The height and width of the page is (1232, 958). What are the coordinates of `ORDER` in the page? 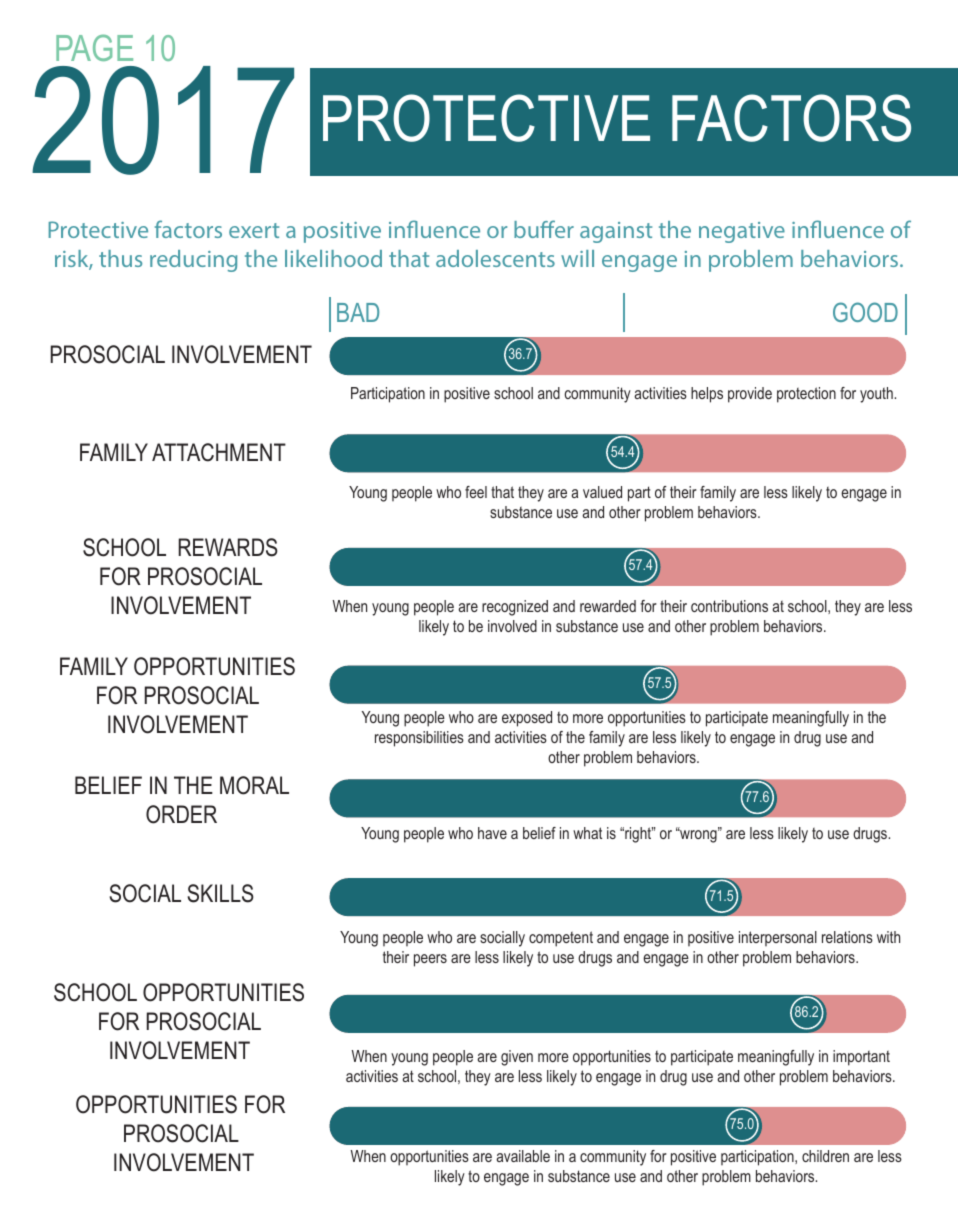 It's located at (181, 814).
